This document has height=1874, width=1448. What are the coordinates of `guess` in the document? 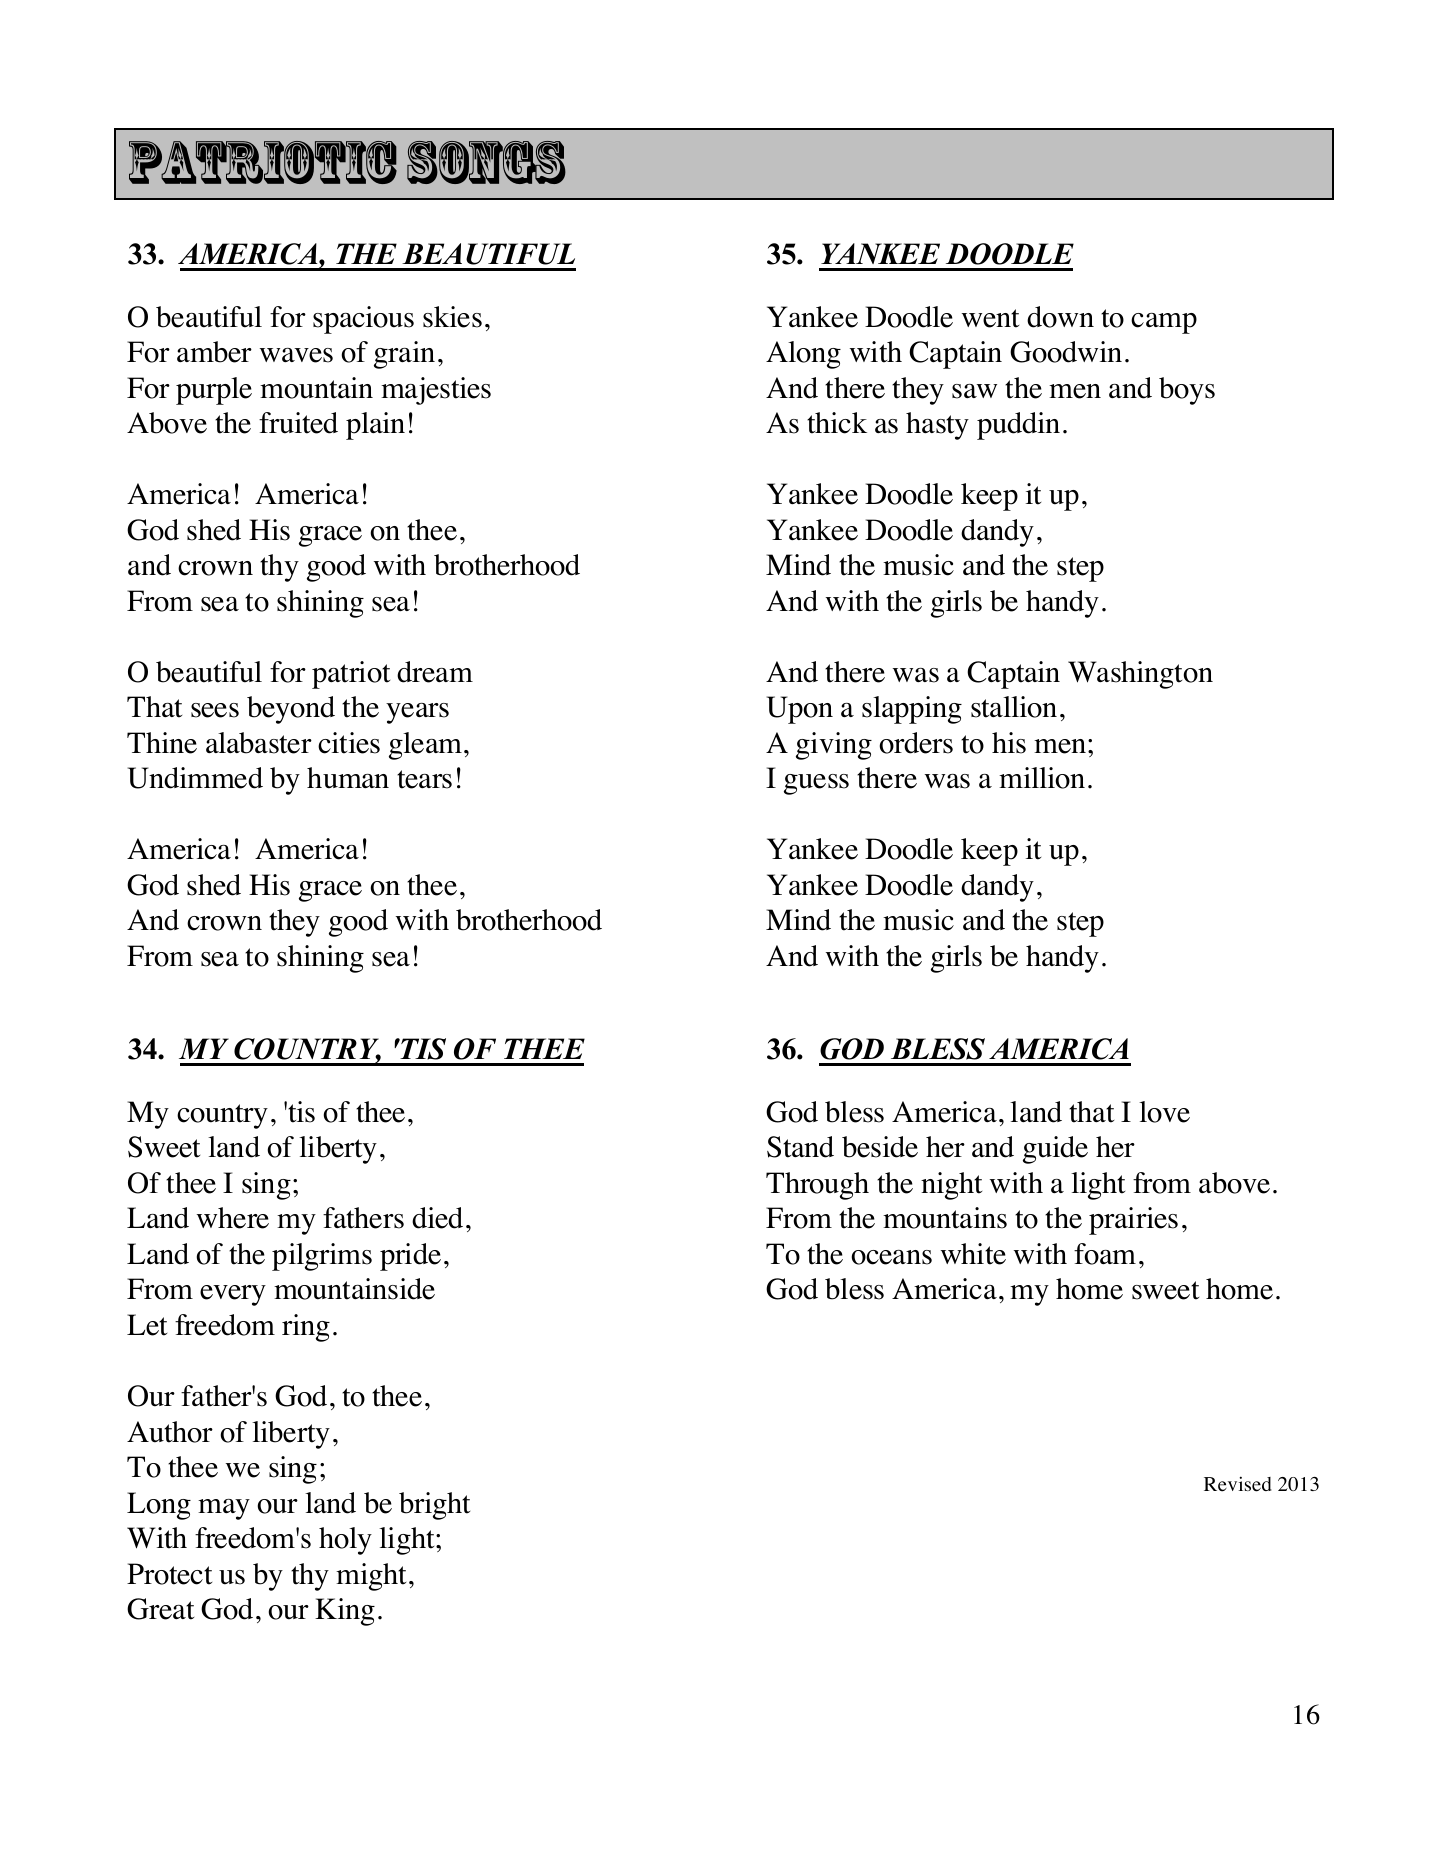 It's located at (816, 784).
